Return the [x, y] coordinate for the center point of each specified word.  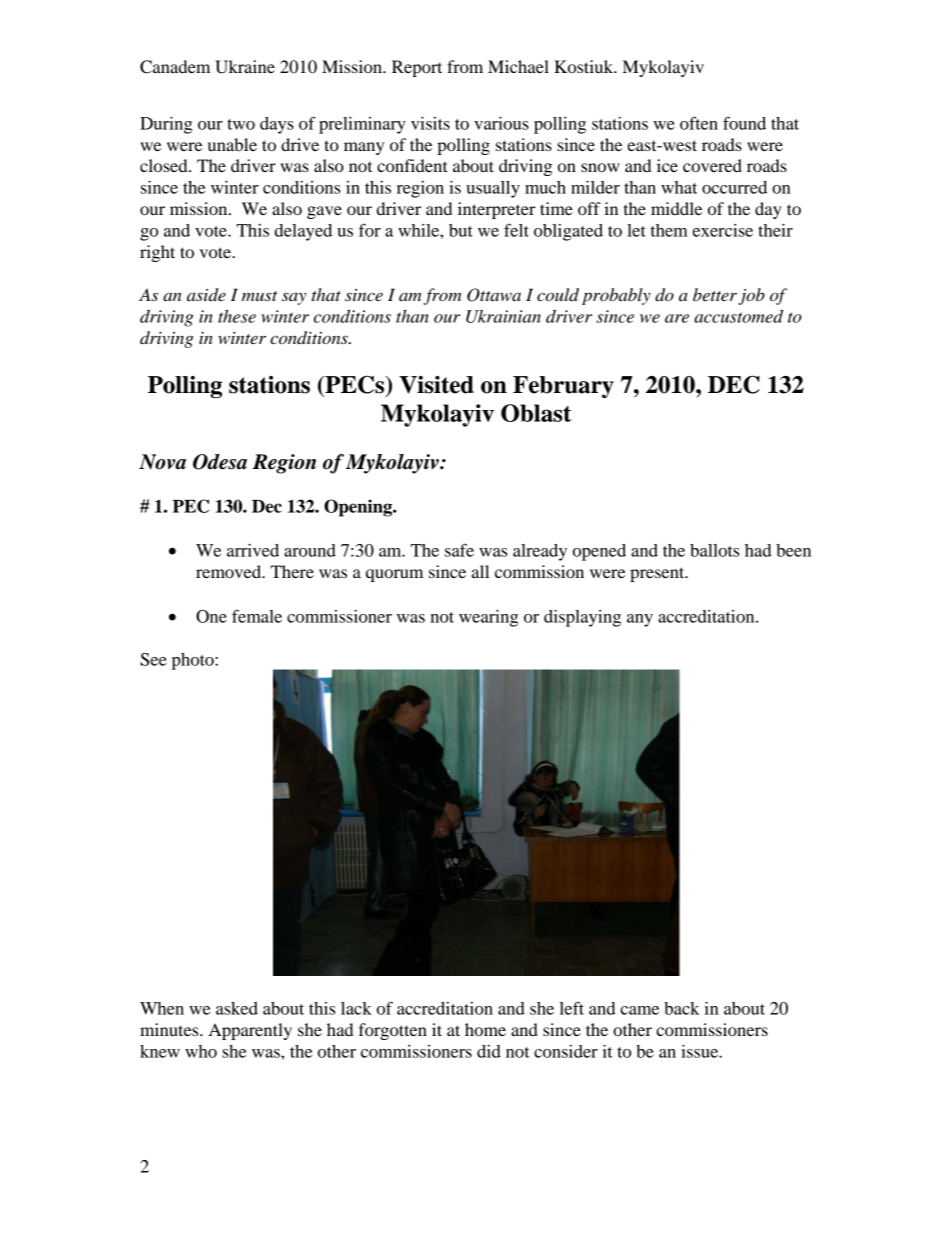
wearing [488, 618]
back [682, 1008]
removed [230, 571]
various [501, 123]
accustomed [738, 316]
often [699, 123]
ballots [714, 550]
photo [194, 661]
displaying [582, 618]
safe [459, 550]
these [237, 316]
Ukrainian [503, 316]
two [241, 124]
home [485, 1029]
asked [237, 1008]
